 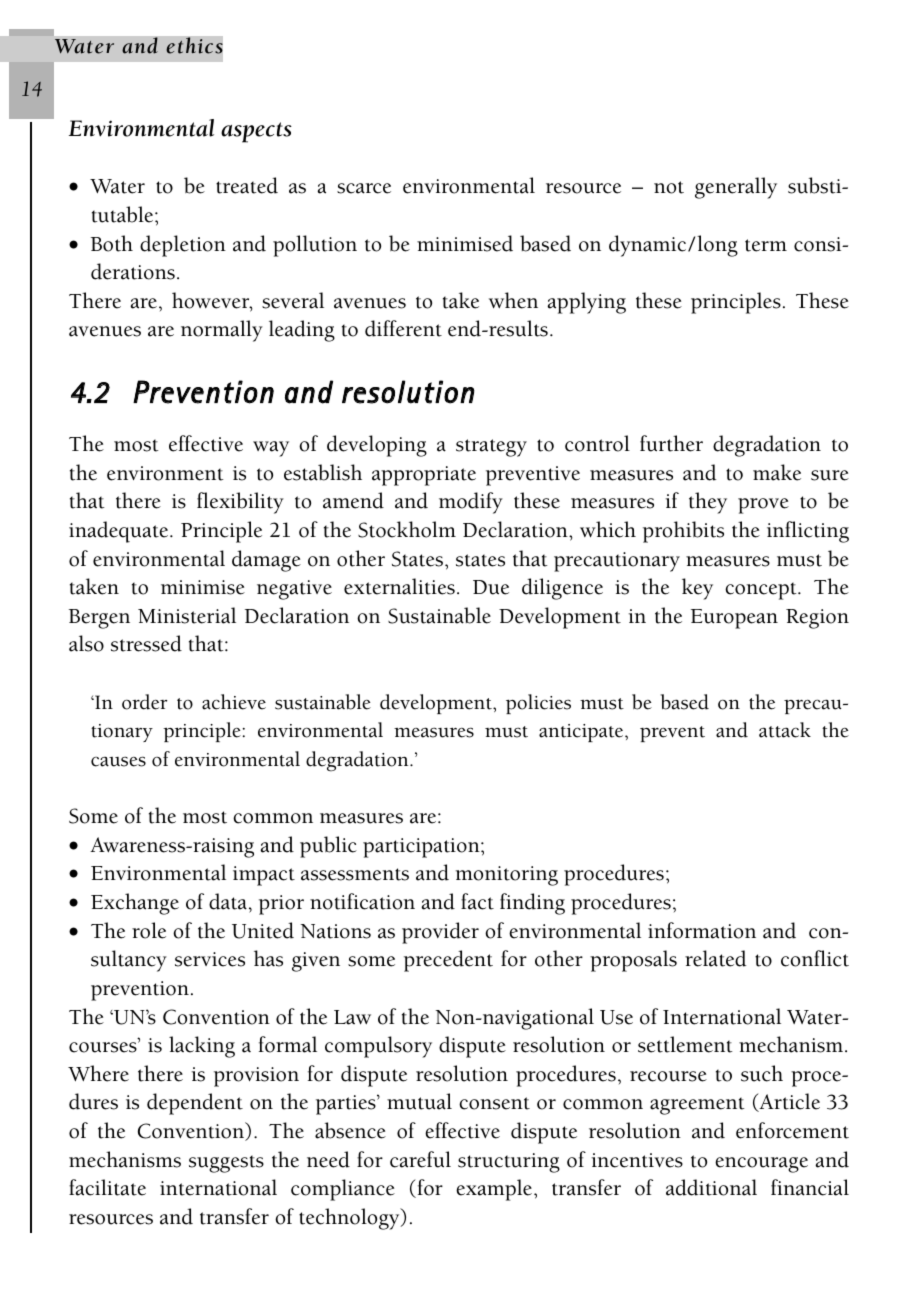 I want to click on stressed, so click(x=146, y=643).
